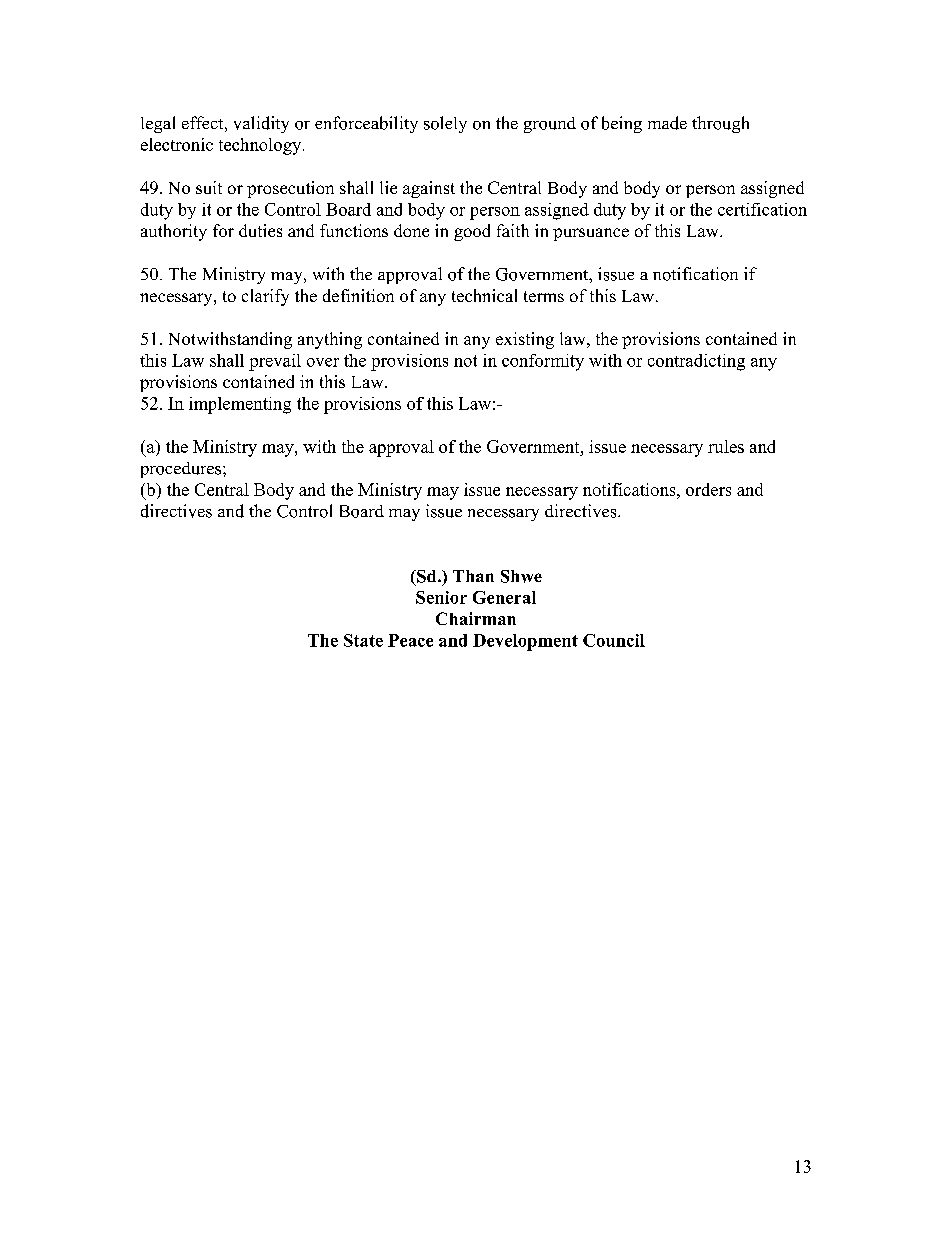  What do you see at coordinates (240, 405) in the screenshot?
I see `implementing` at bounding box center [240, 405].
